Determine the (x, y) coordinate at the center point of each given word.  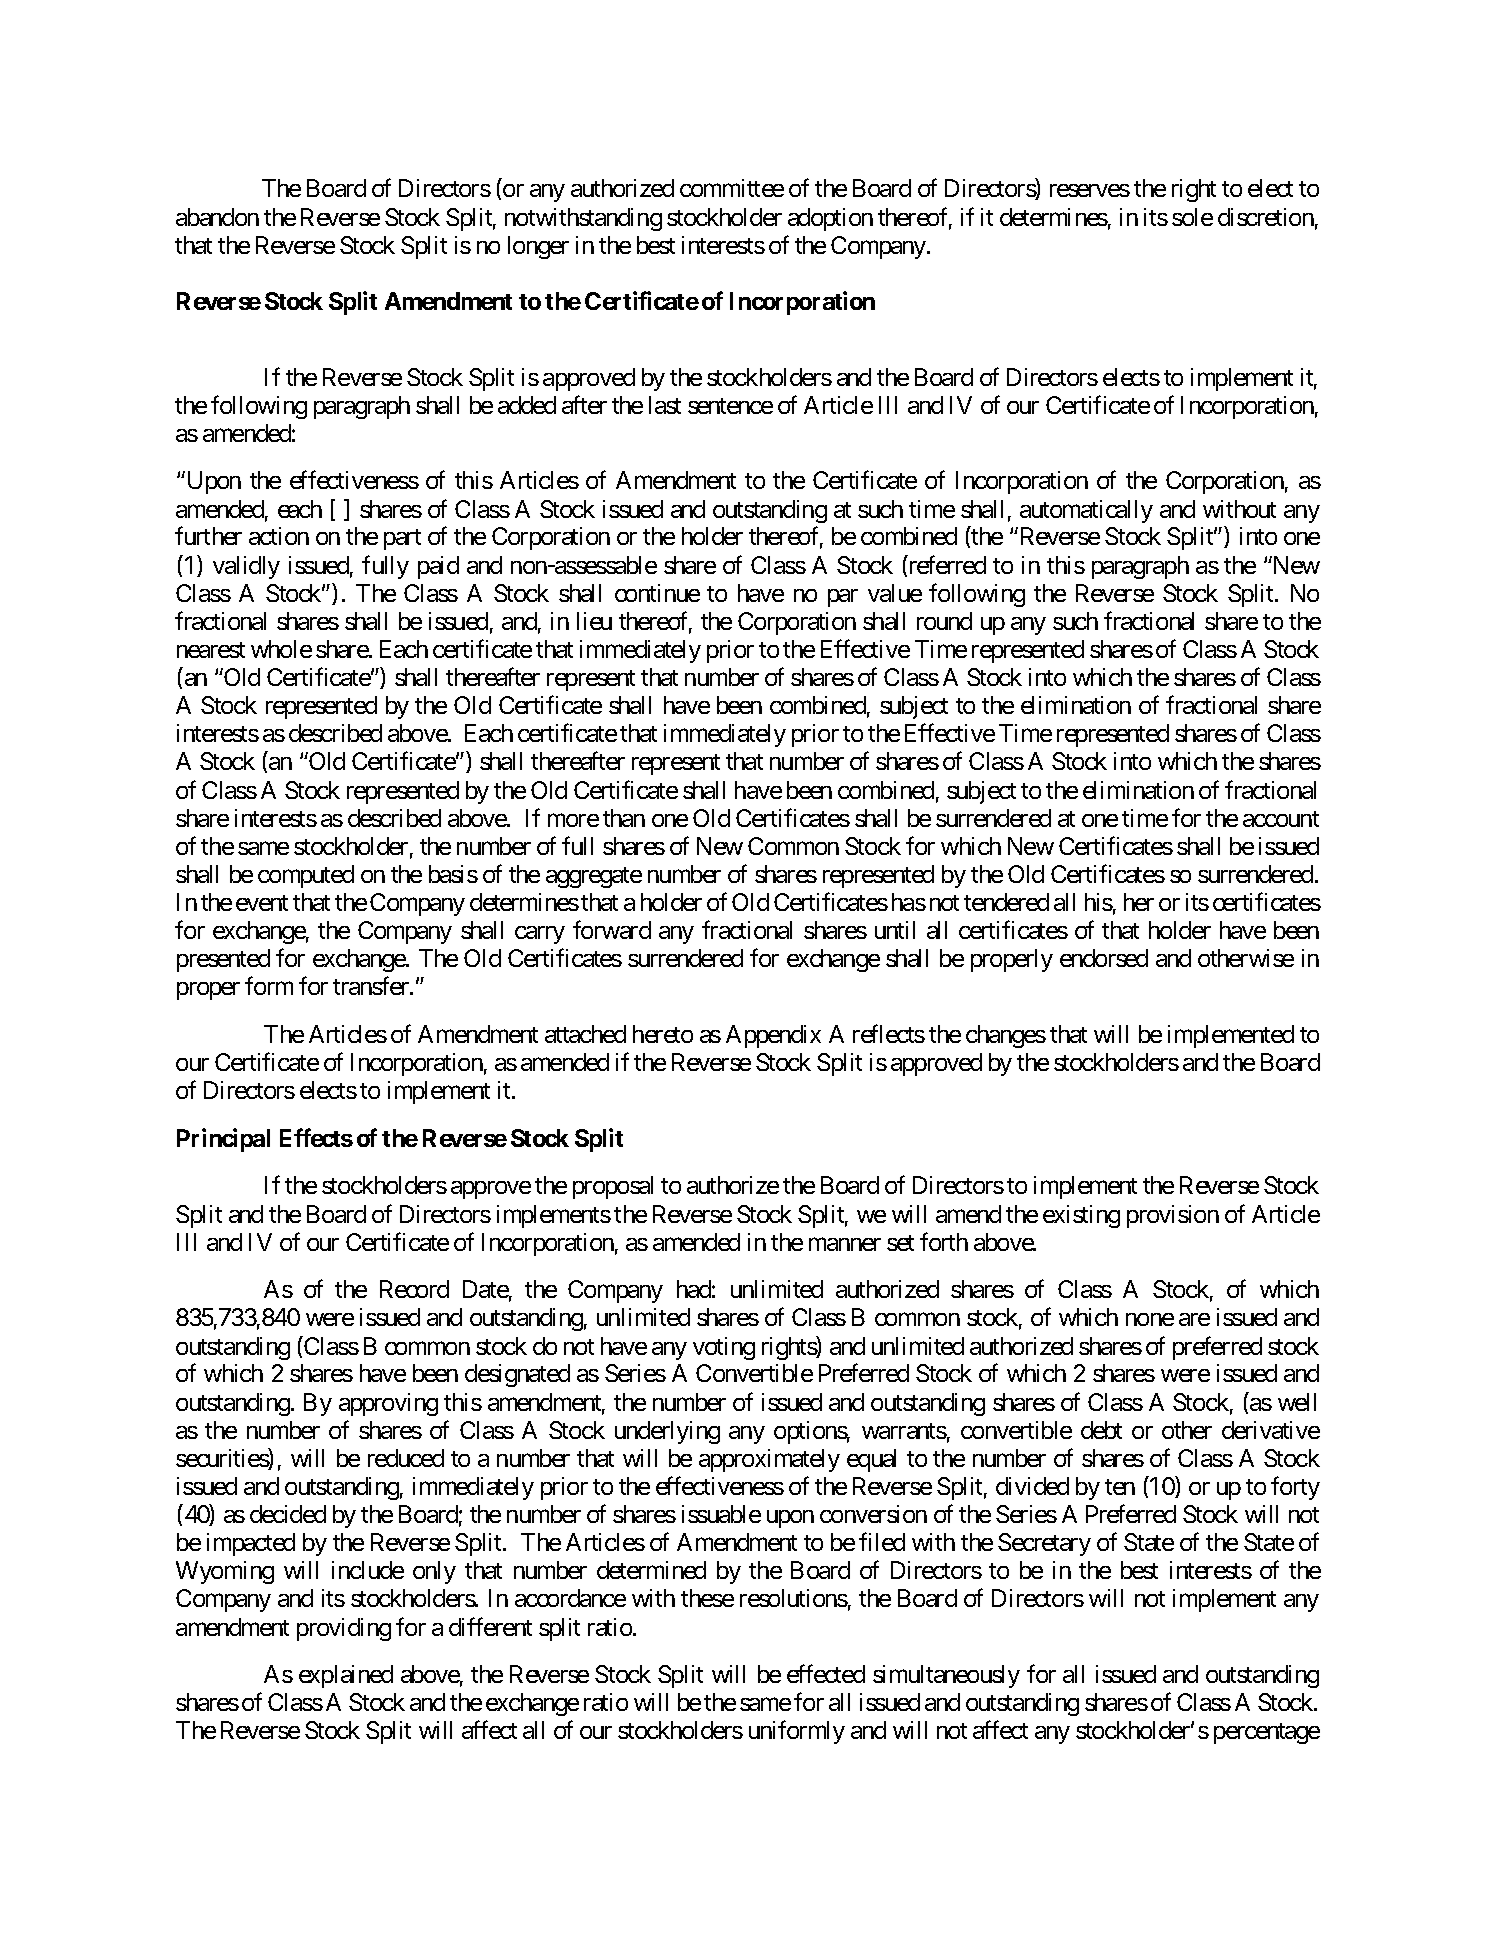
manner (845, 1244)
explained (346, 1676)
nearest (211, 650)
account (1281, 819)
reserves (1090, 190)
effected (826, 1673)
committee (732, 188)
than (624, 818)
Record (414, 1289)
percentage (1267, 1733)
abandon (217, 217)
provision (1173, 1216)
